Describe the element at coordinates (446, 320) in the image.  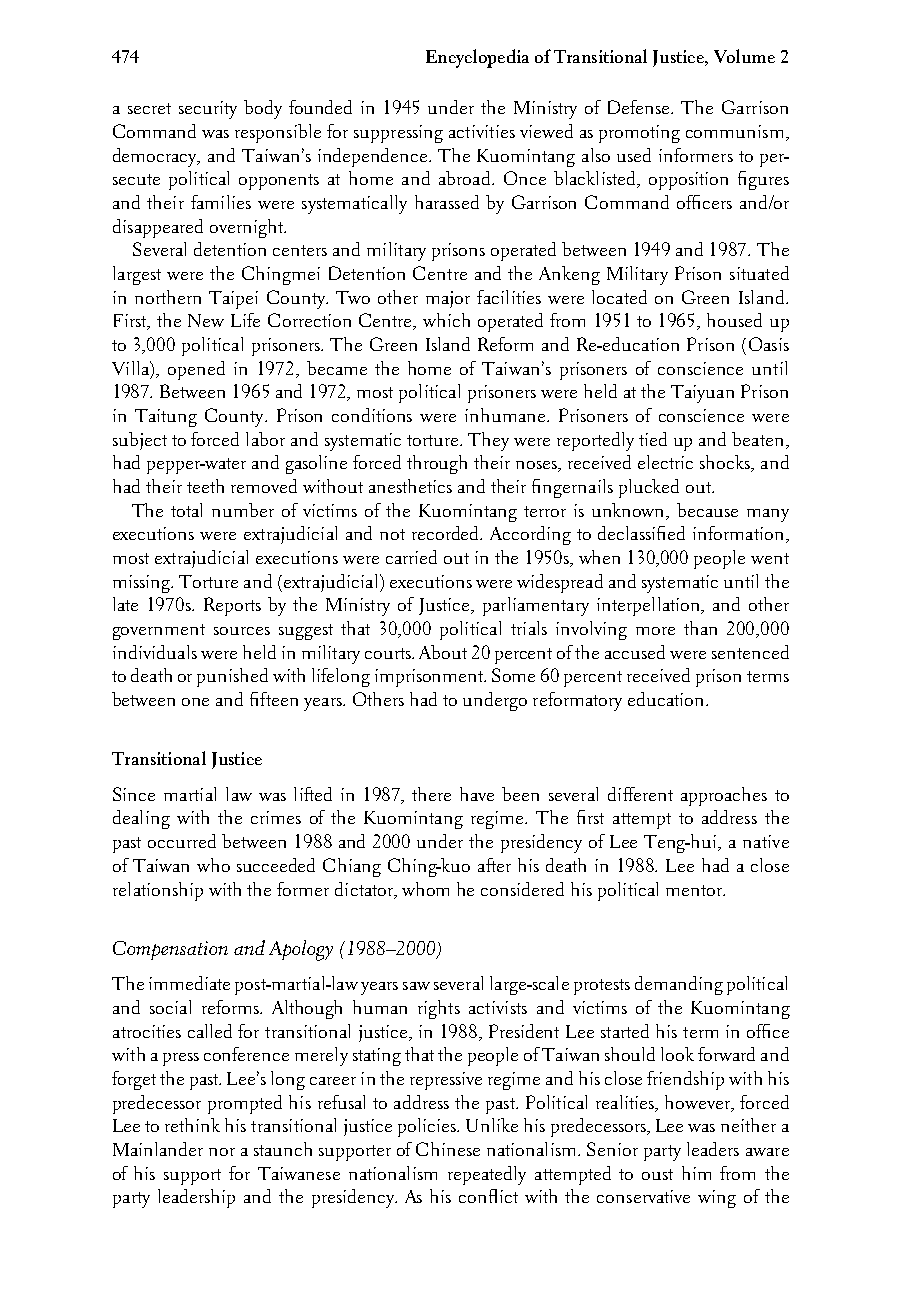
I see `which` at that location.
